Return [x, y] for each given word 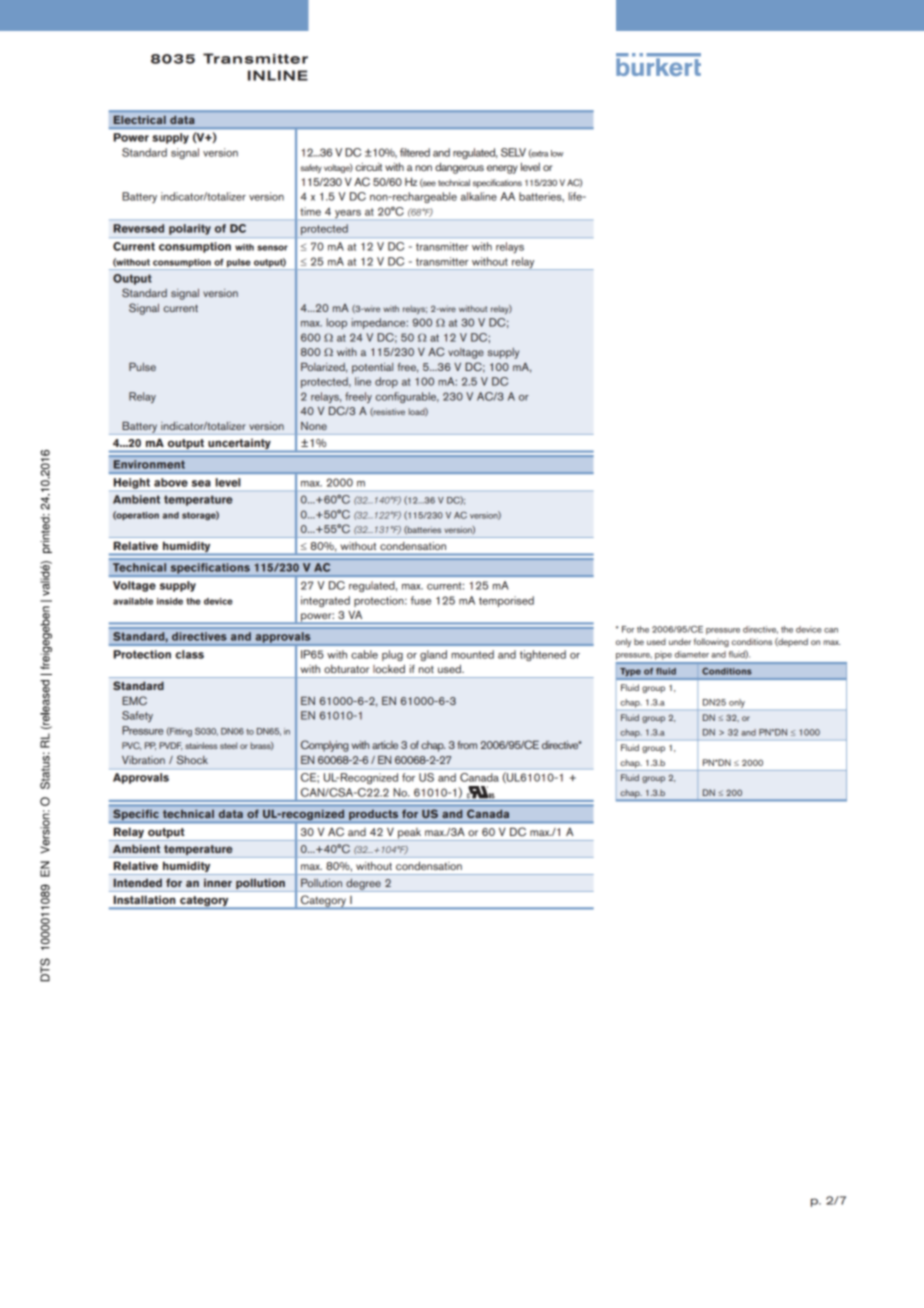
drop [386, 382]
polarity [190, 229]
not [426, 669]
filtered [415, 152]
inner [218, 883]
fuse [421, 600]
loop [336, 323]
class [189, 654]
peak [410, 834]
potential [372, 368]
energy [502, 169]
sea [201, 483]
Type [630, 672]
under [680, 641]
